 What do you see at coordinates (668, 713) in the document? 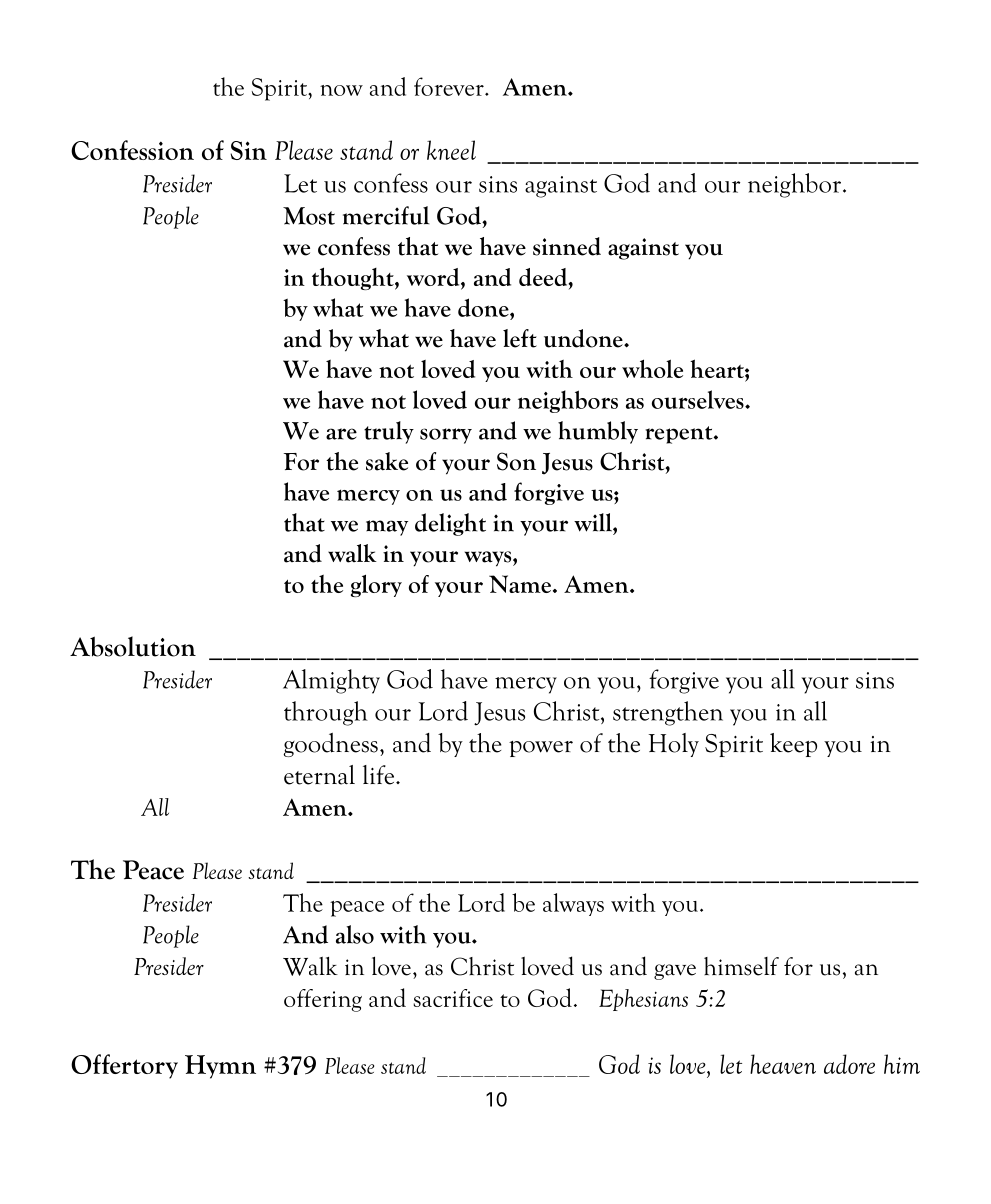
I see `strengthen` at bounding box center [668, 713].
